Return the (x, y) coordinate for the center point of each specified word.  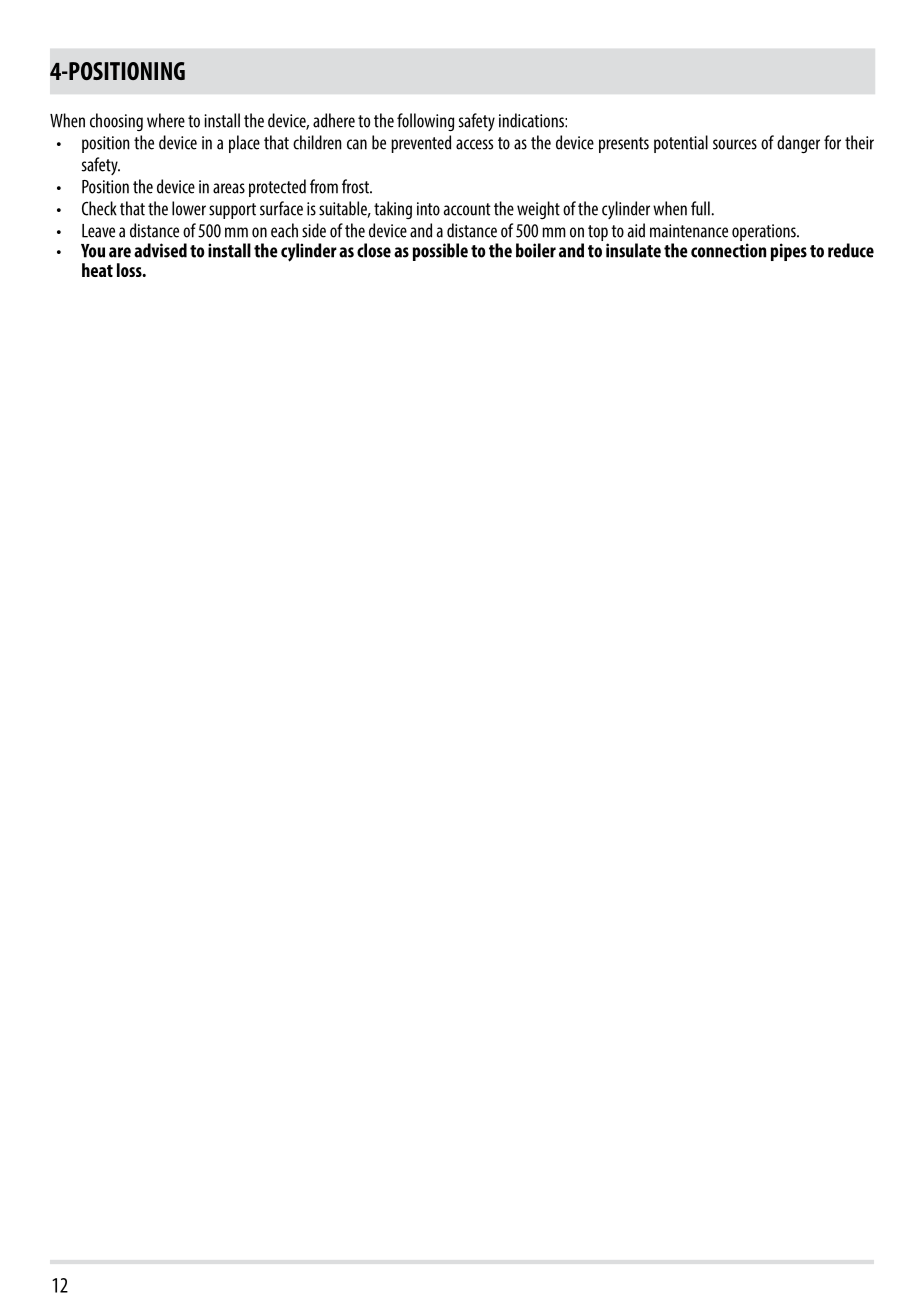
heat (97, 270)
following (425, 122)
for (832, 142)
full (700, 208)
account (467, 209)
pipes (789, 252)
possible (440, 252)
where (166, 120)
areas (229, 188)
